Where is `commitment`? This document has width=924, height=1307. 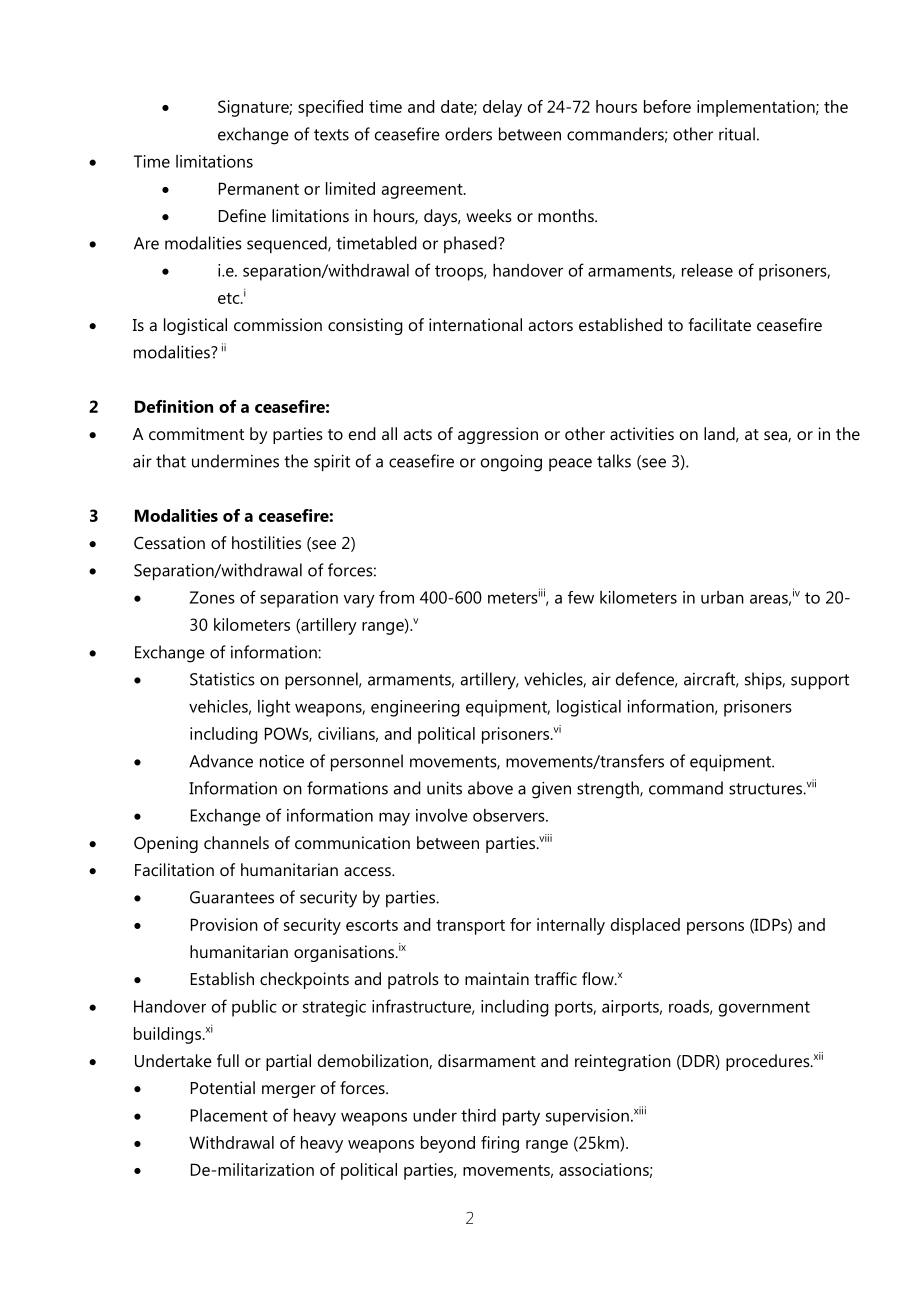 commitment is located at coordinates (196, 433).
